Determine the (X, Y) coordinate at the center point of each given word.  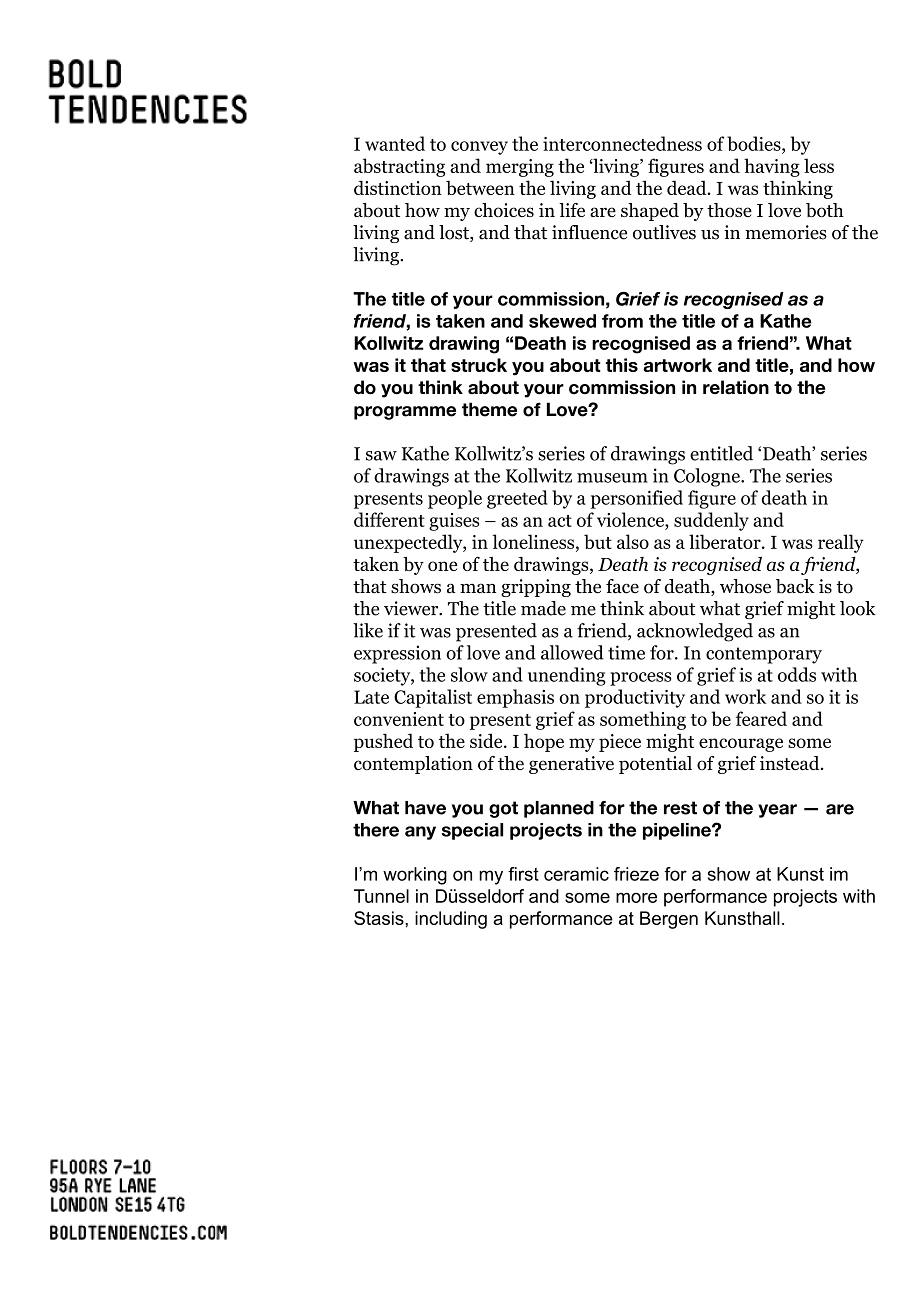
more (636, 898)
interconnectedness (622, 143)
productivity (635, 698)
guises (454, 522)
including (451, 920)
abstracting (399, 167)
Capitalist (433, 698)
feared (761, 718)
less (819, 165)
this (621, 365)
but (598, 541)
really (841, 543)
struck (479, 365)
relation (736, 387)
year (777, 811)
